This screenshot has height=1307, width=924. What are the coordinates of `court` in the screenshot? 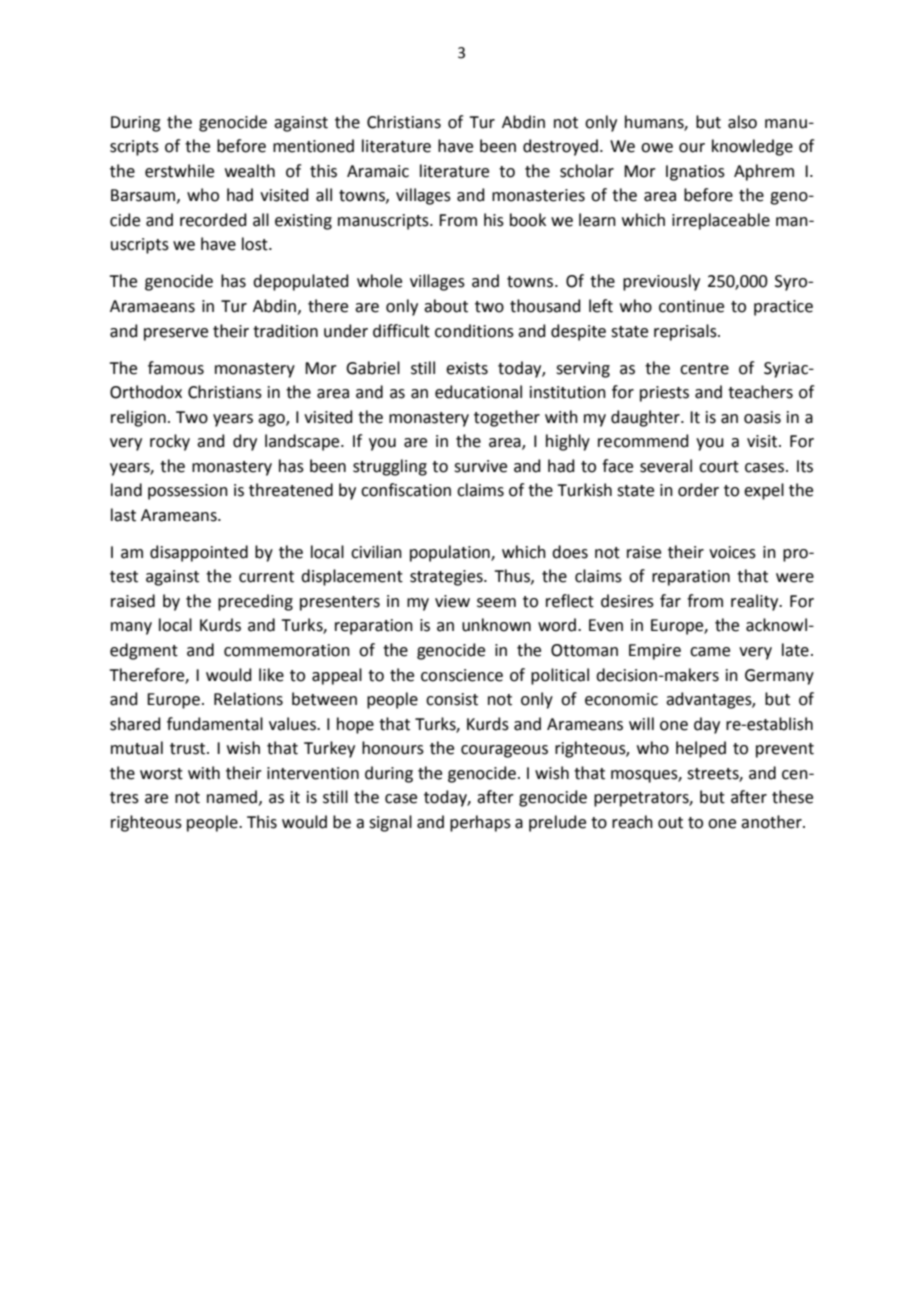 It's located at (719, 467).
